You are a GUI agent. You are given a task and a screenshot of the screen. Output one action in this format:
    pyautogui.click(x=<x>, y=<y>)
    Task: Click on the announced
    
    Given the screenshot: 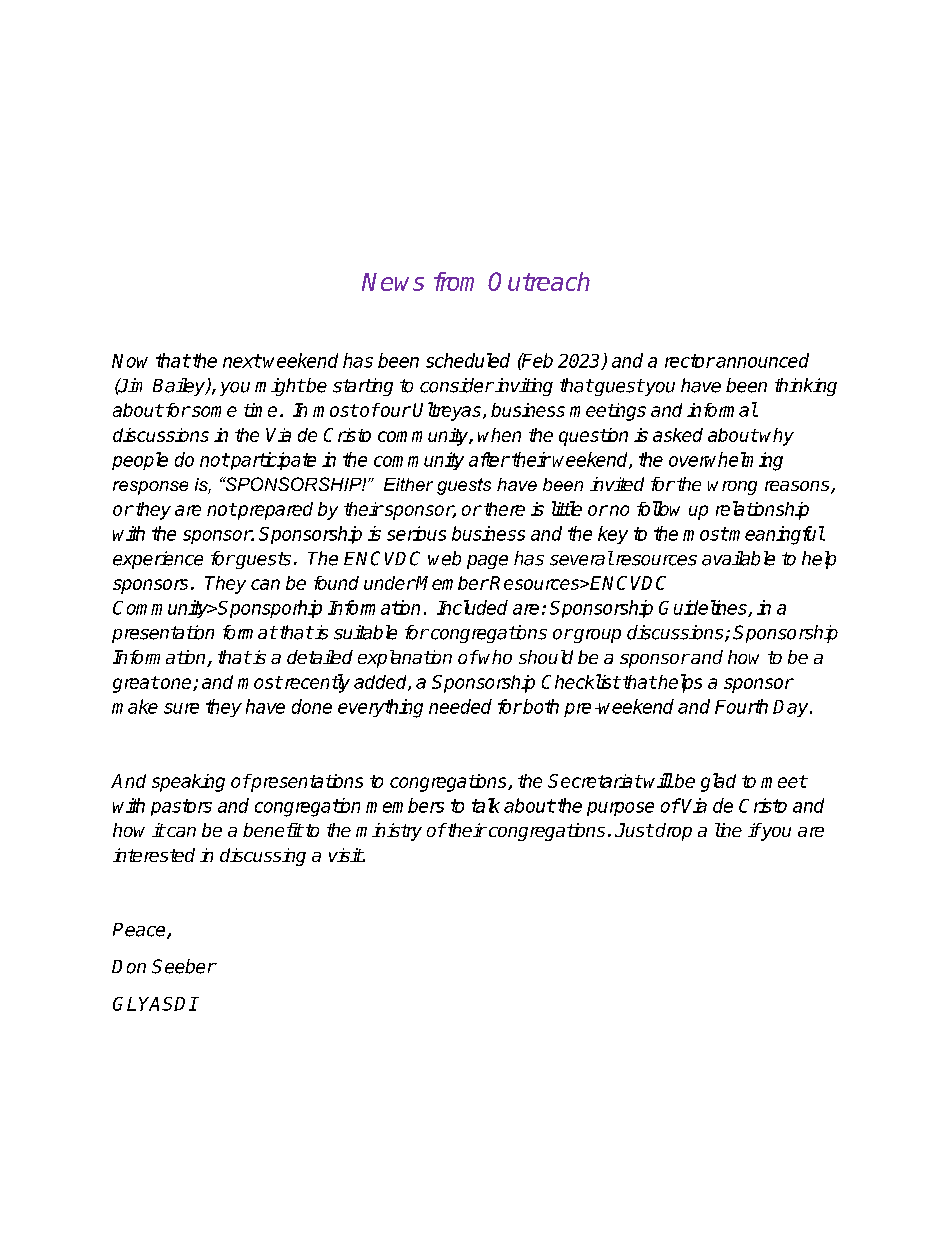 What is the action you would take?
    pyautogui.click(x=761, y=360)
